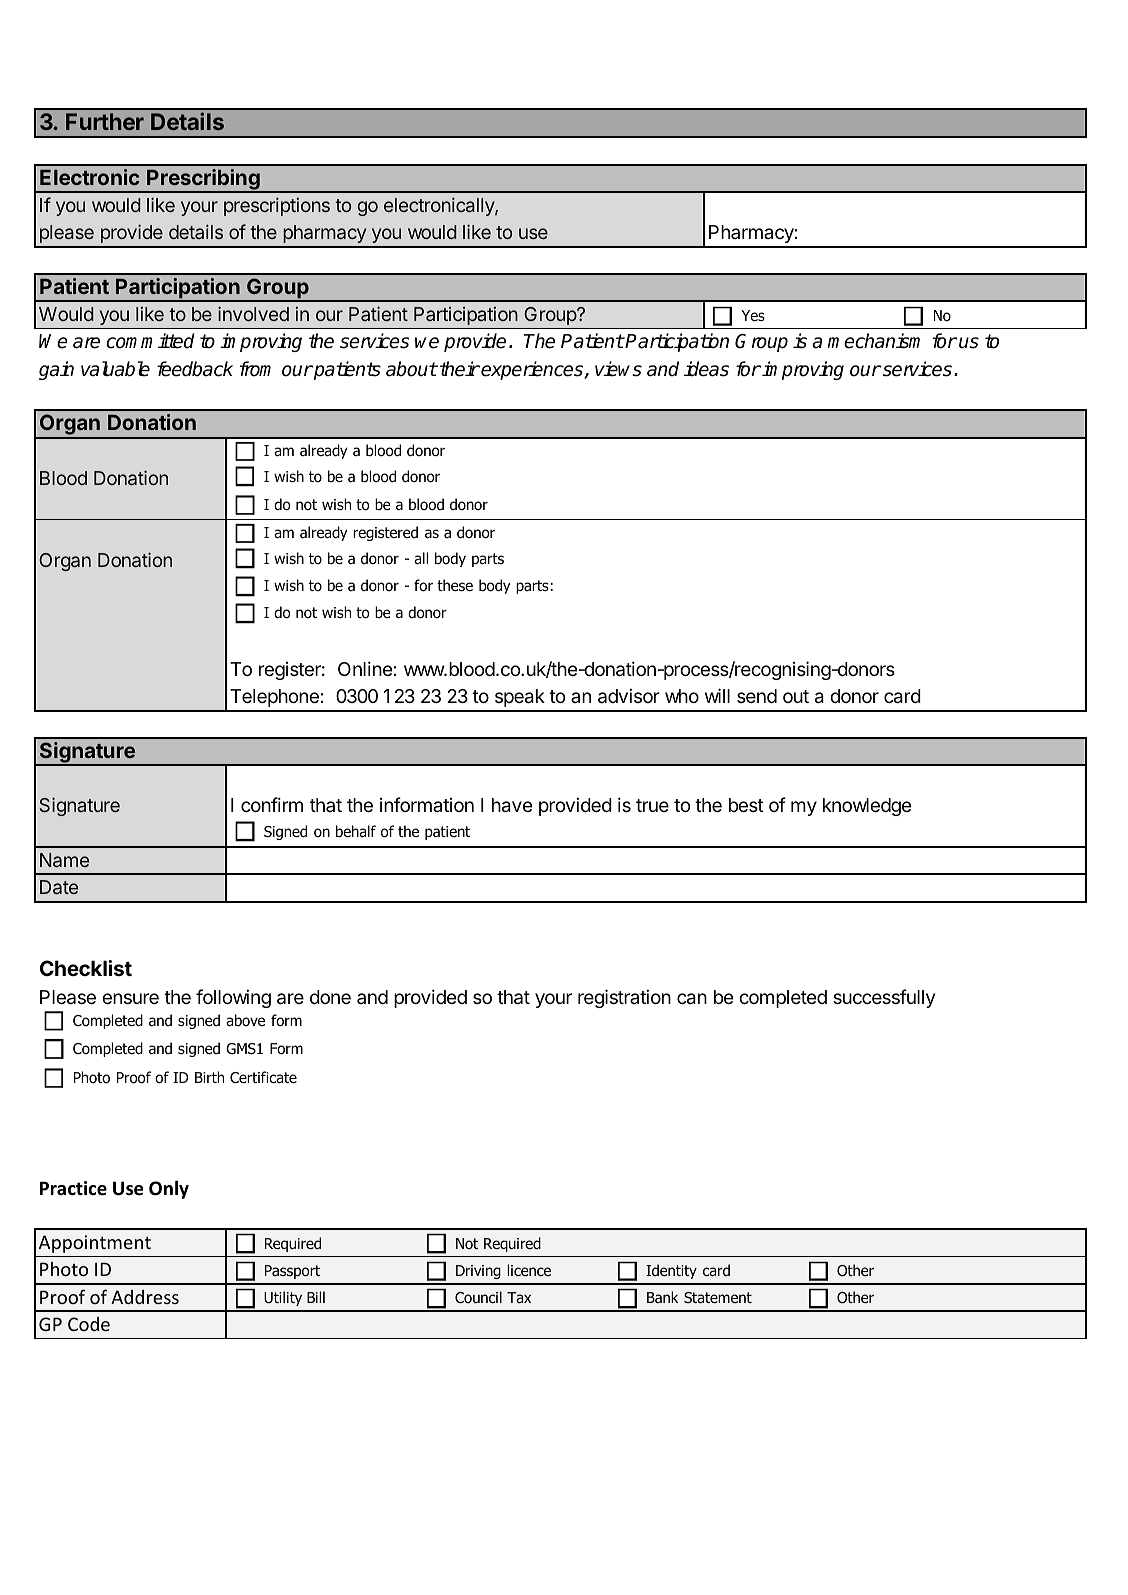 Image resolution: width=1128 pixels, height=1595 pixels. What do you see at coordinates (478, 1297) in the screenshot?
I see `Council` at bounding box center [478, 1297].
